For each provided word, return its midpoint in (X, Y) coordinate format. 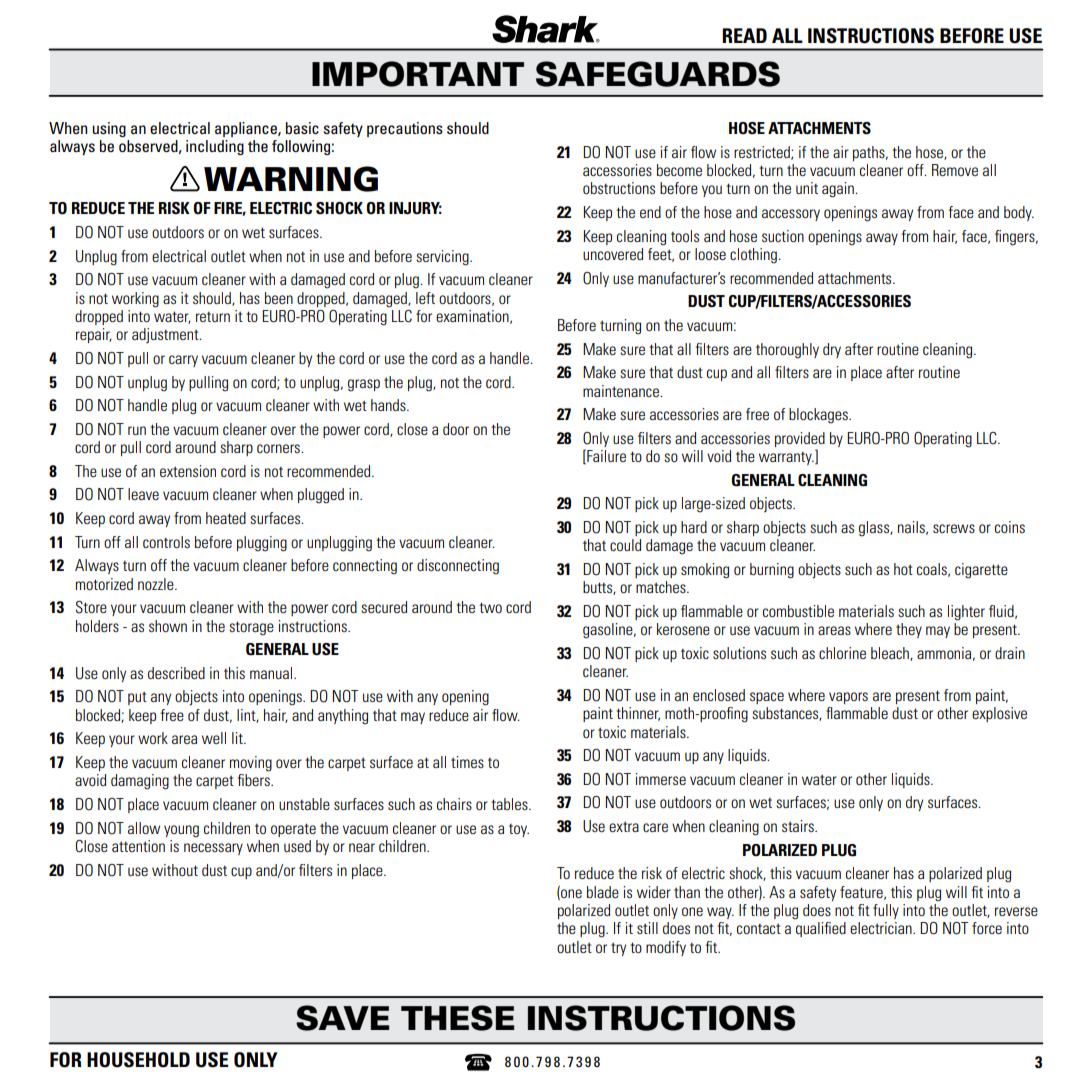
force (987, 928)
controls (166, 542)
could (625, 545)
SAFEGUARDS (658, 74)
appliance (247, 129)
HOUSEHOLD (138, 1060)
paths (870, 153)
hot (903, 569)
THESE (458, 1018)
